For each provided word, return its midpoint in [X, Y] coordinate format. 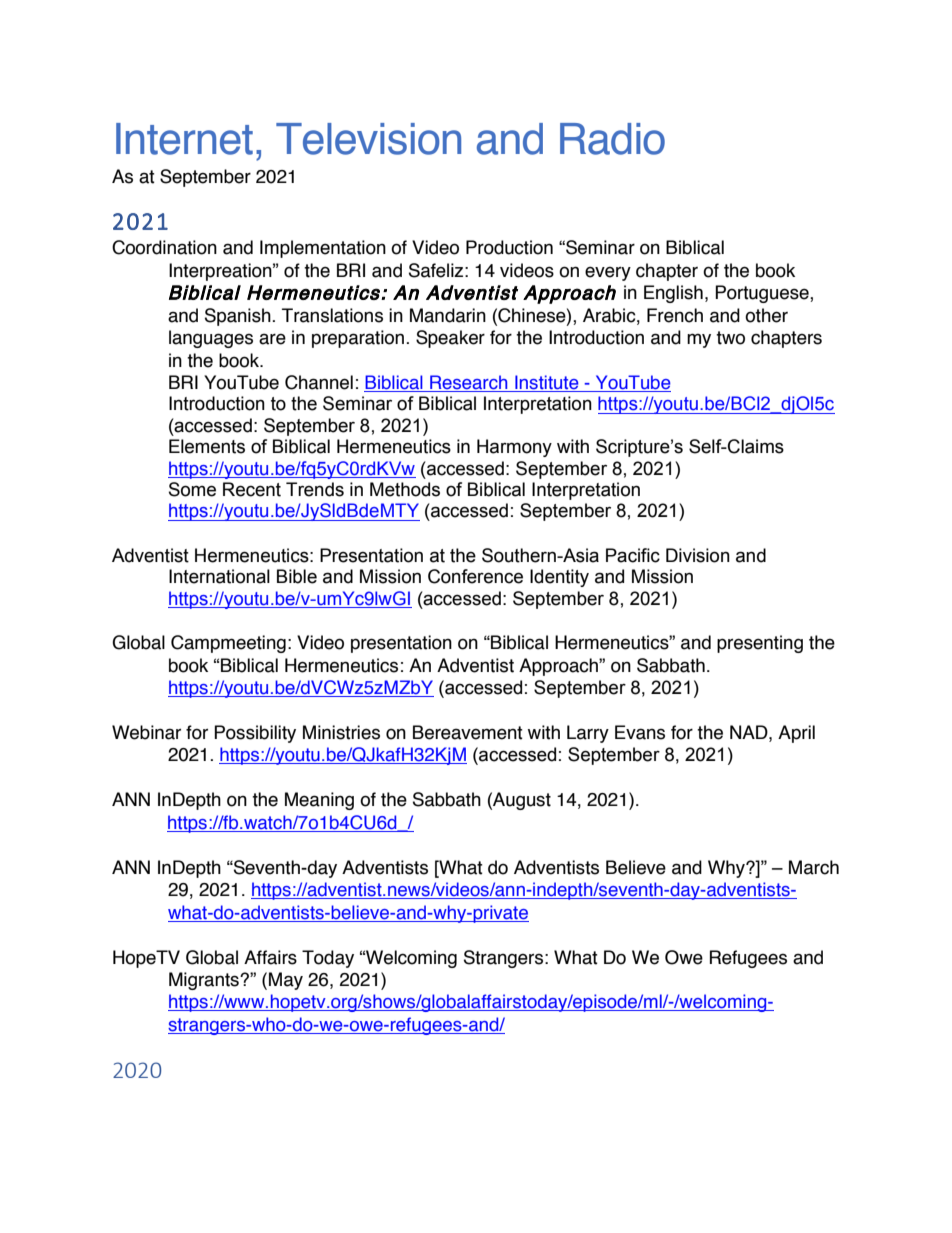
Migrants [205, 981]
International [219, 576]
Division [698, 555]
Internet [184, 139]
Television [368, 139]
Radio [612, 139]
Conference [475, 576]
